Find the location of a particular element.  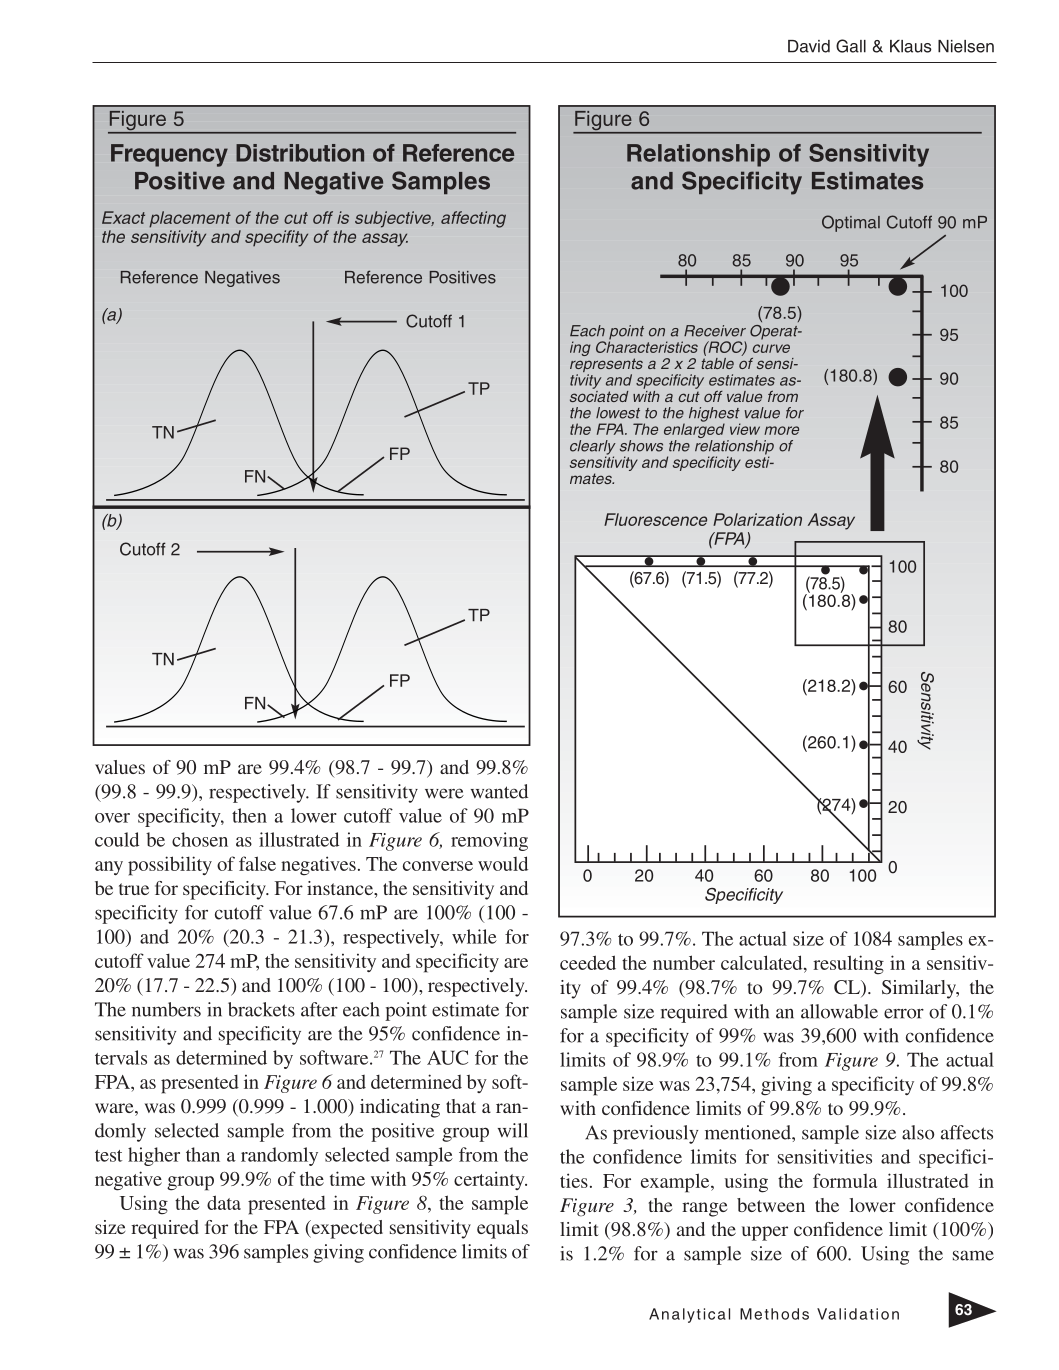

Frequency is located at coordinates (169, 155).
